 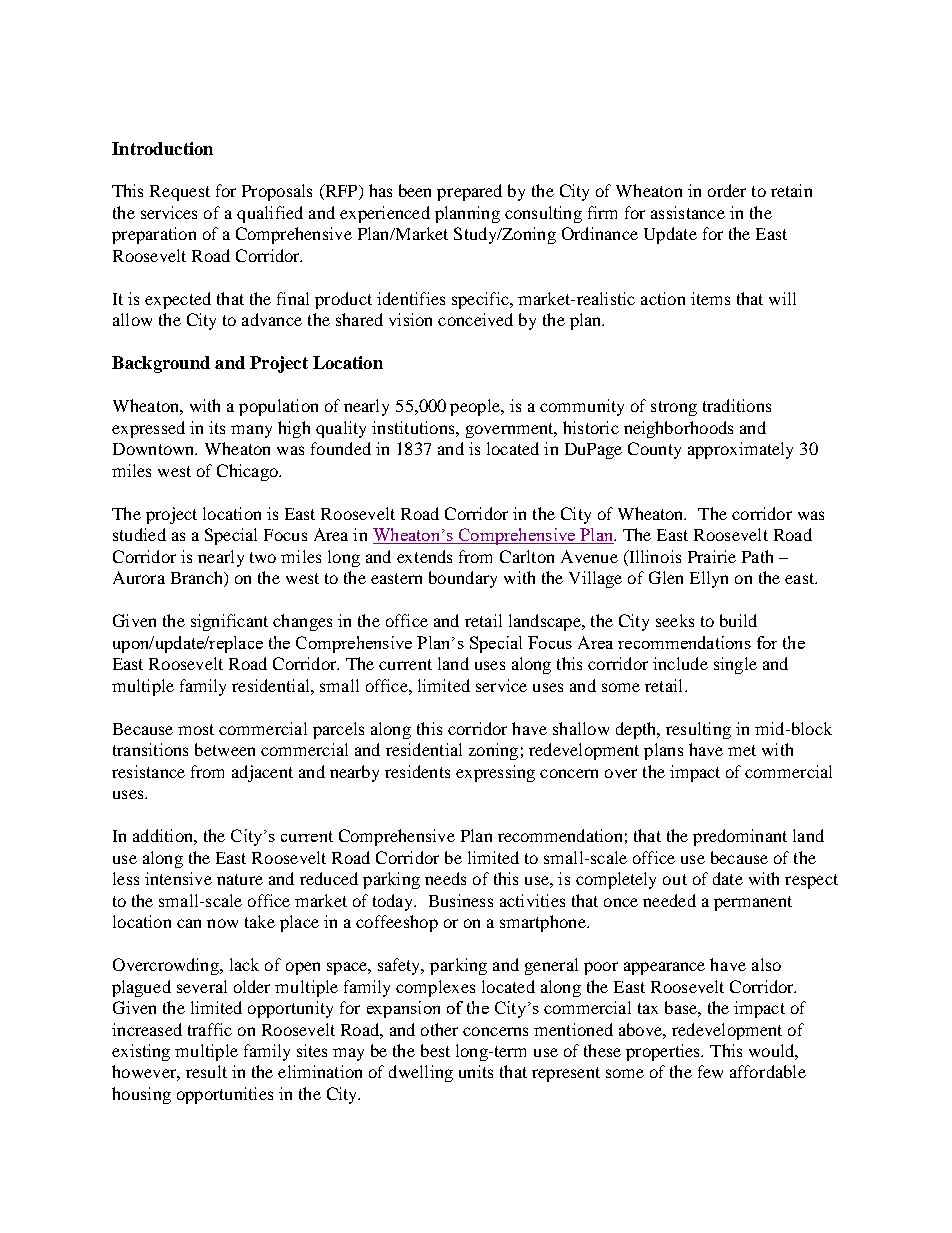 What do you see at coordinates (495, 773) in the image?
I see `expressing` at bounding box center [495, 773].
